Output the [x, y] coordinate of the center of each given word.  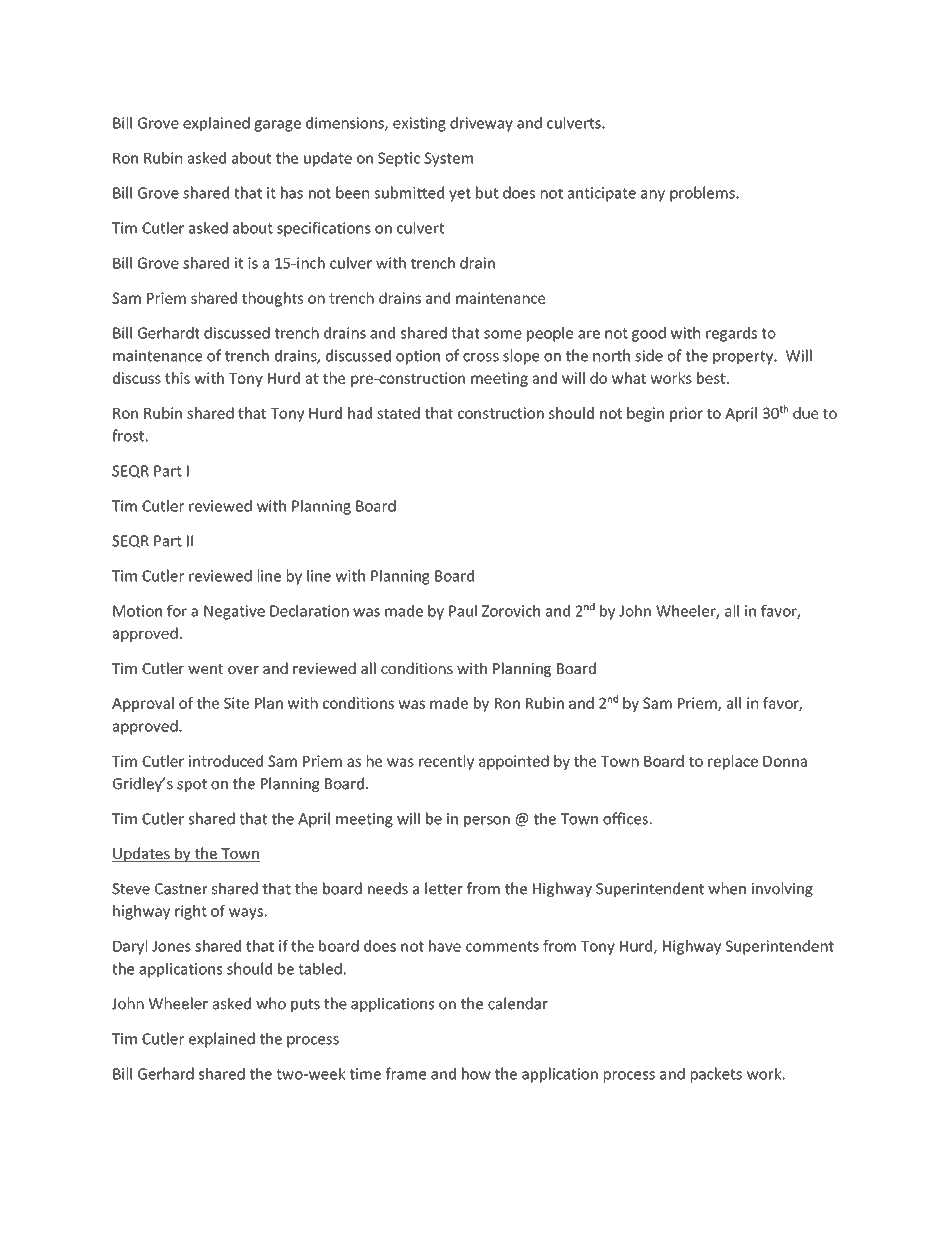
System [448, 159]
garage [277, 126]
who [271, 1003]
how [476, 1073]
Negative [234, 612]
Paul [463, 611]
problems [703, 194]
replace [733, 762]
